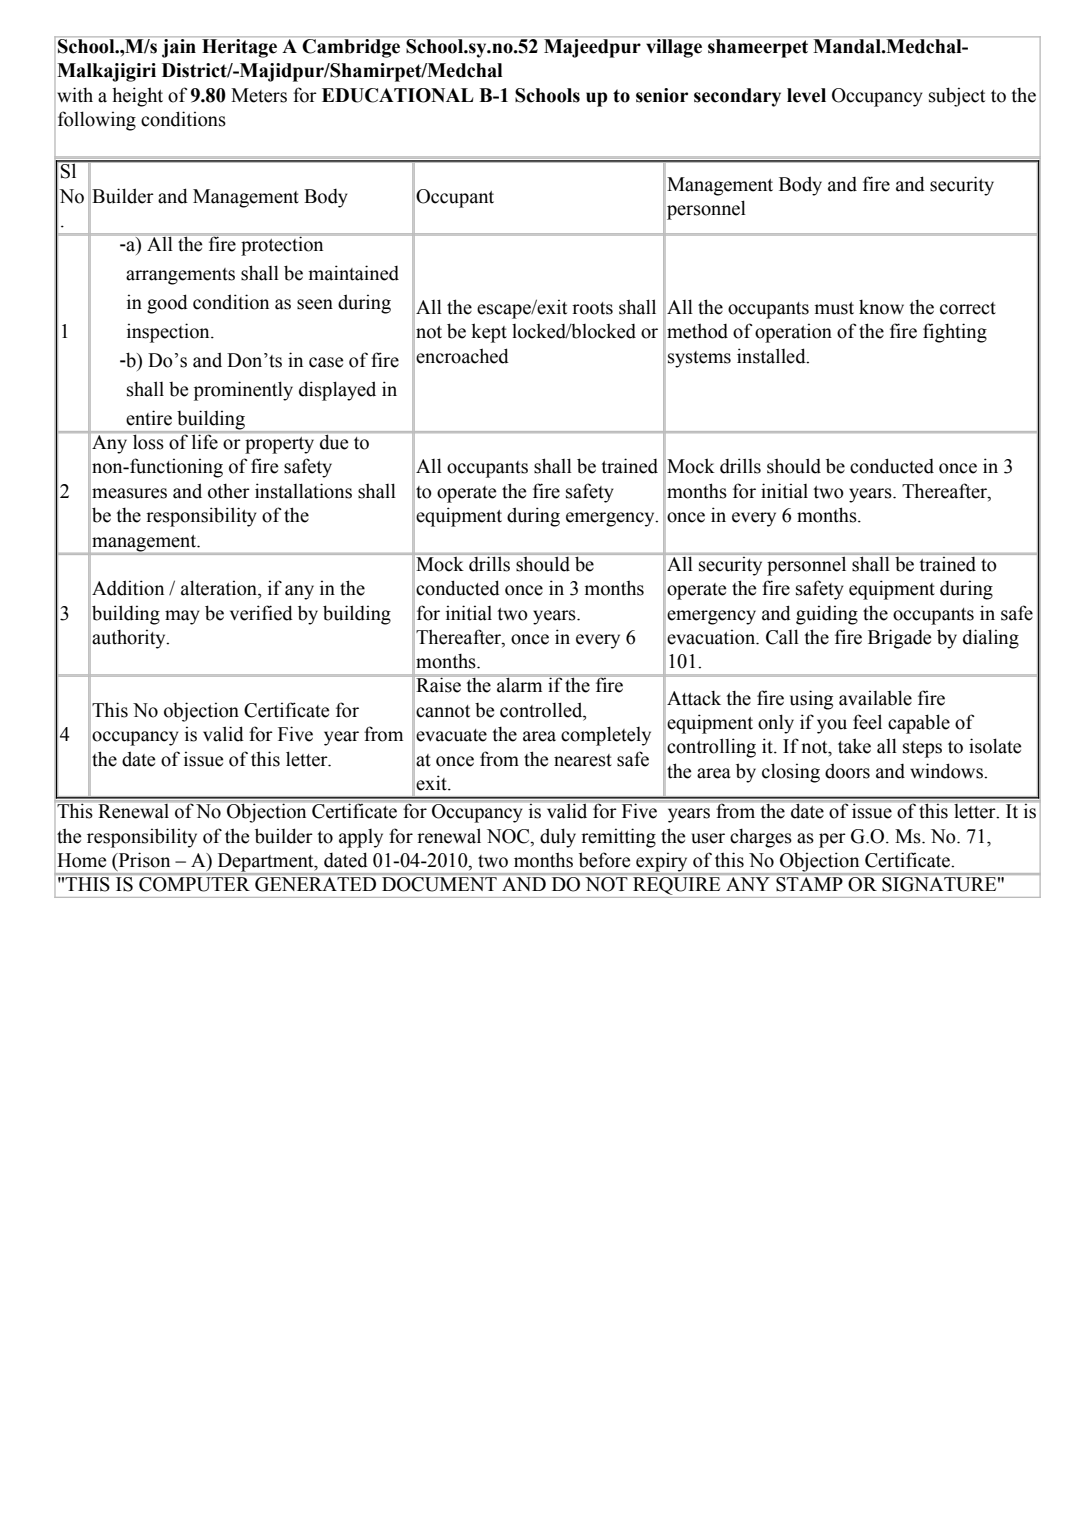 The width and height of the page is (1077, 1524). What do you see at coordinates (334, 441) in the page?
I see `due` at bounding box center [334, 441].
